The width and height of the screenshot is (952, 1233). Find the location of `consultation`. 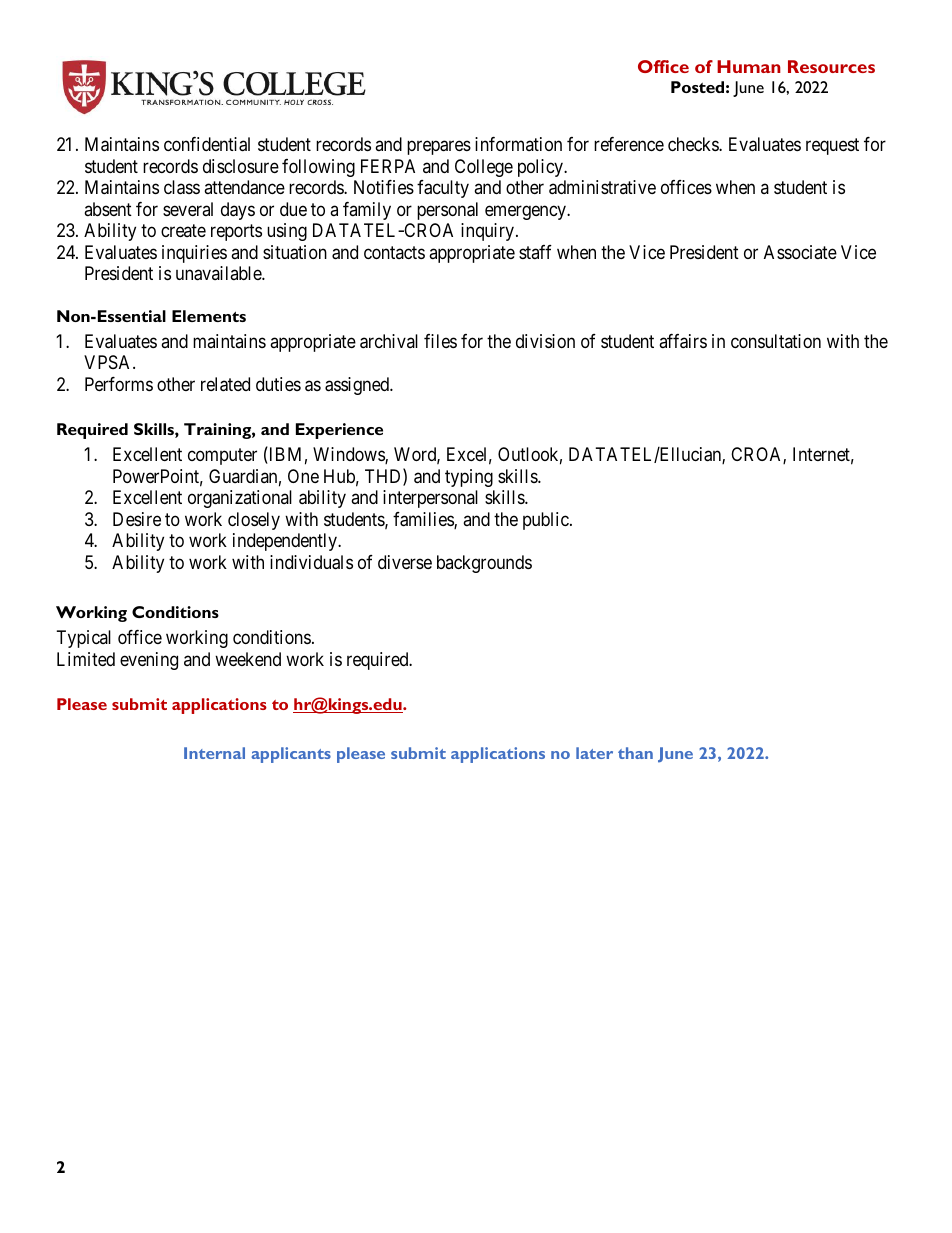

consultation is located at coordinates (776, 341).
